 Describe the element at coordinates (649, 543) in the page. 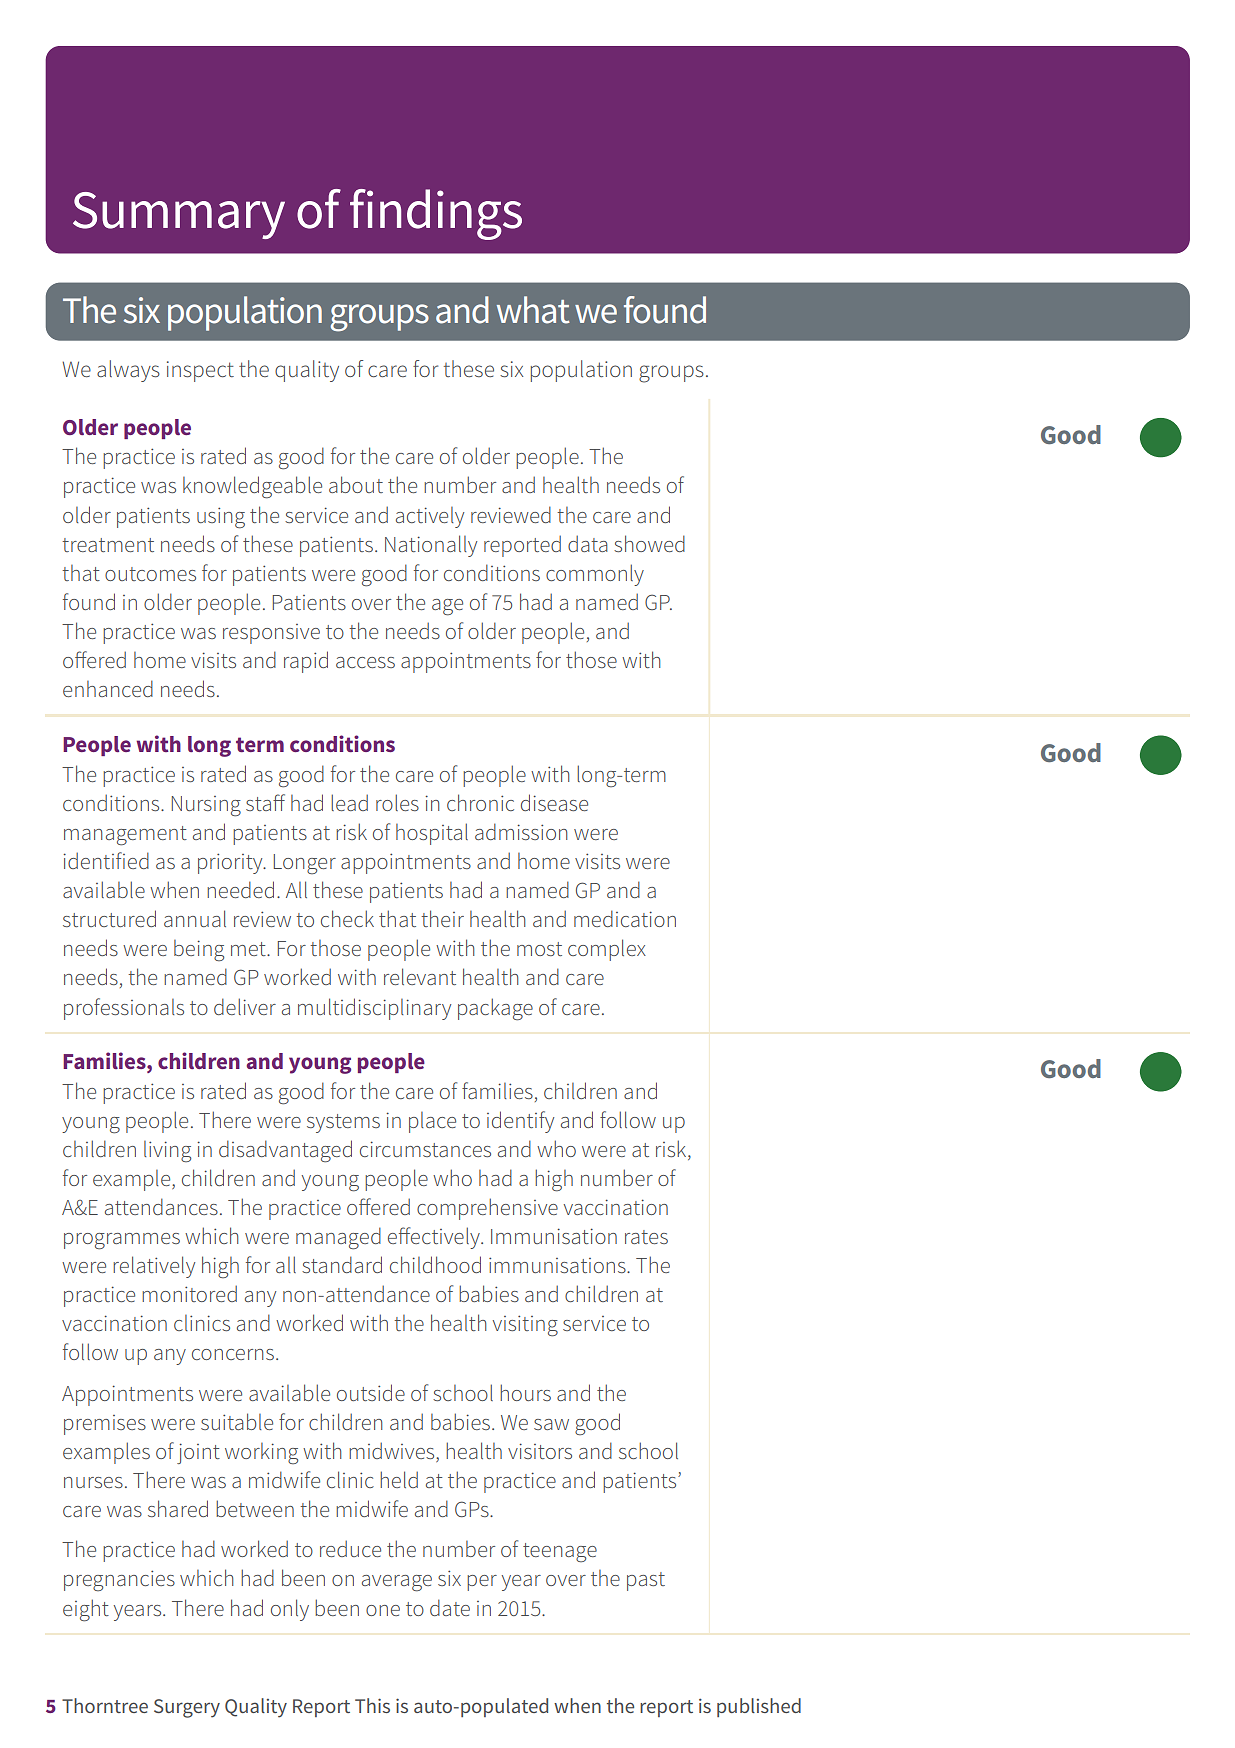

I see `showed` at that location.
